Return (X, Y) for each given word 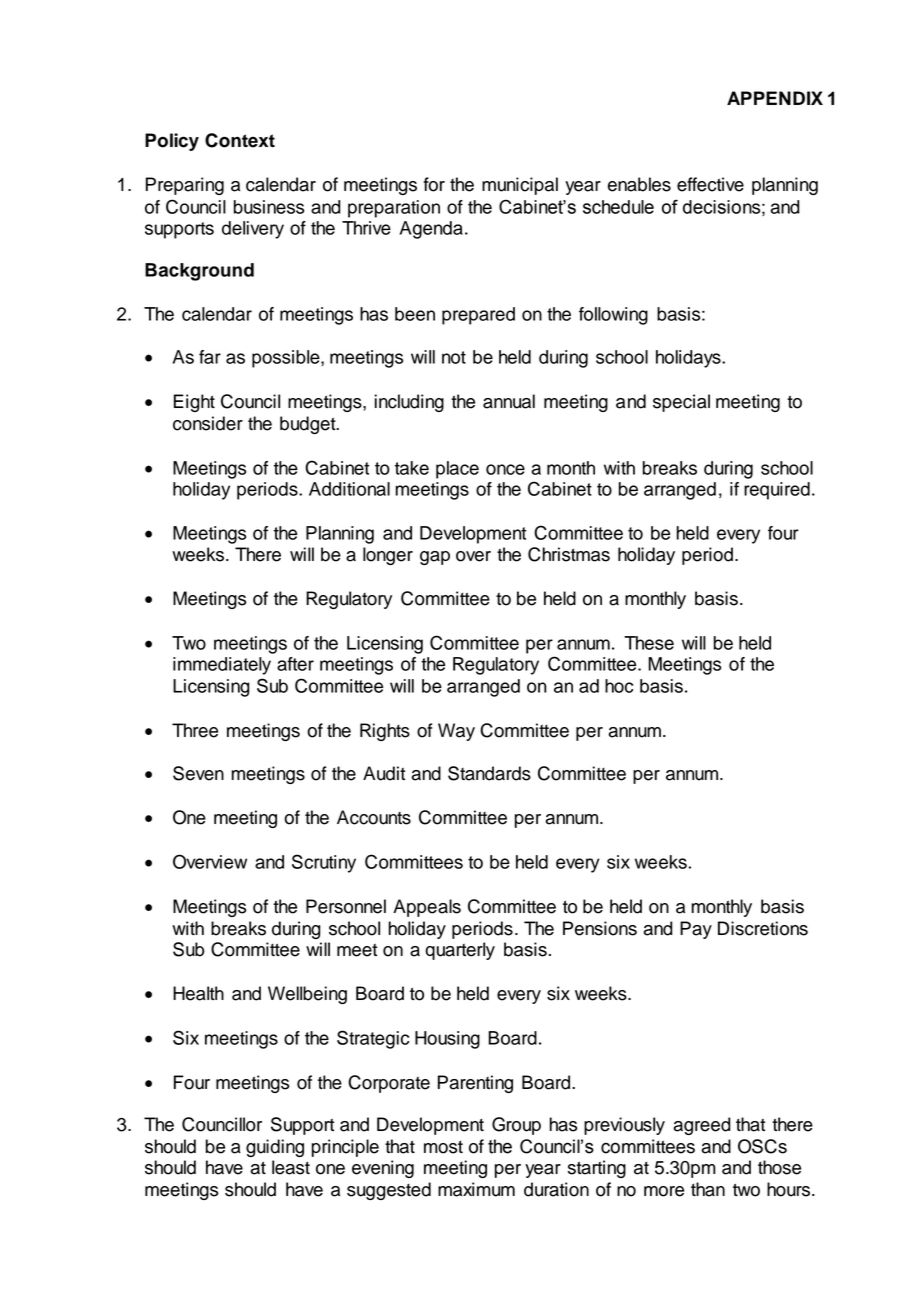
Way (456, 732)
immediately (222, 666)
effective (710, 184)
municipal (520, 186)
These (649, 643)
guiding (275, 1148)
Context (240, 140)
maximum (476, 1189)
